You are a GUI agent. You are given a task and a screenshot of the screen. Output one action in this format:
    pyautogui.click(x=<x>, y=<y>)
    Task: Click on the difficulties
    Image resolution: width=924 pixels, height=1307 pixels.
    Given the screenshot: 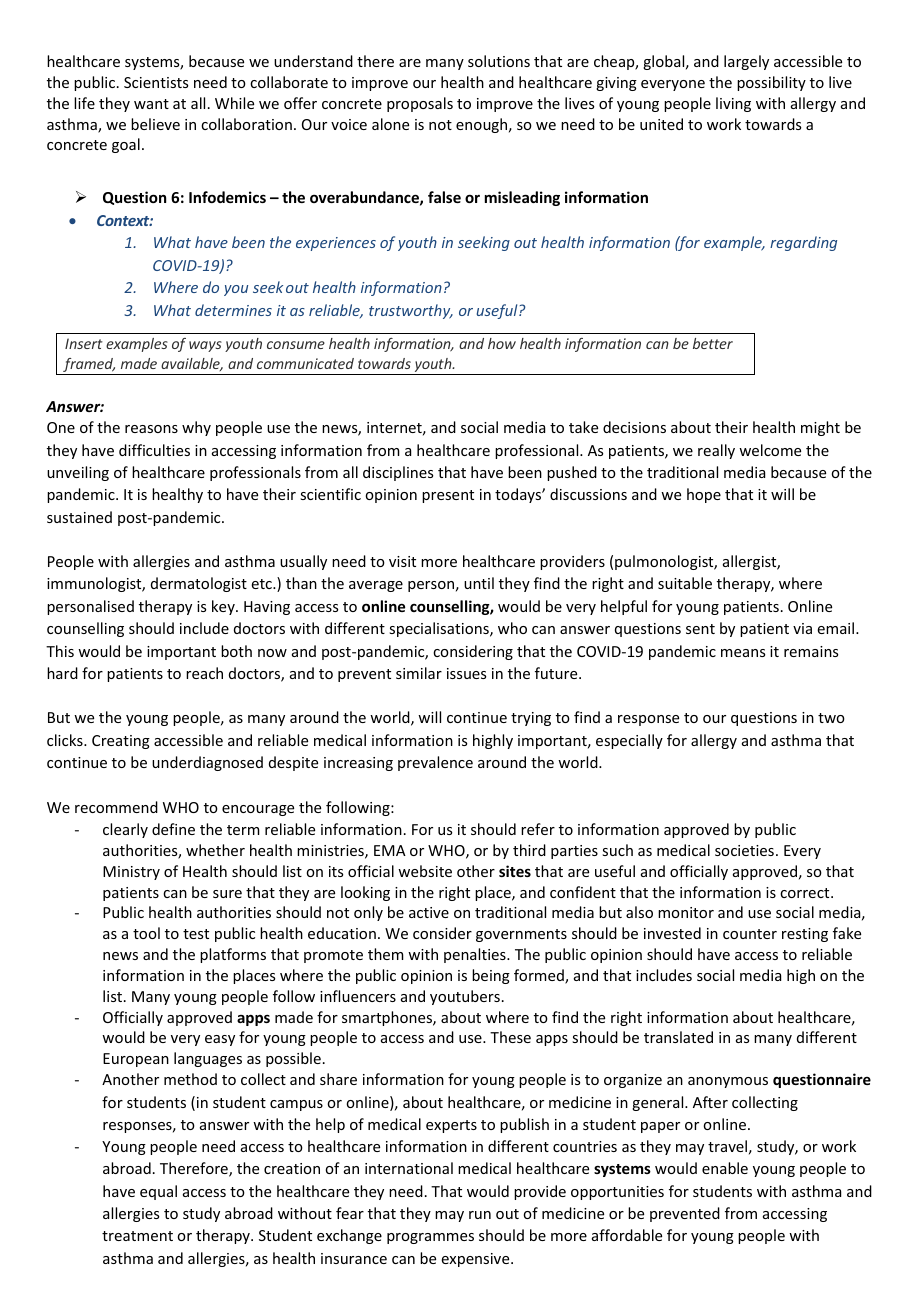 What is the action you would take?
    pyautogui.click(x=154, y=450)
